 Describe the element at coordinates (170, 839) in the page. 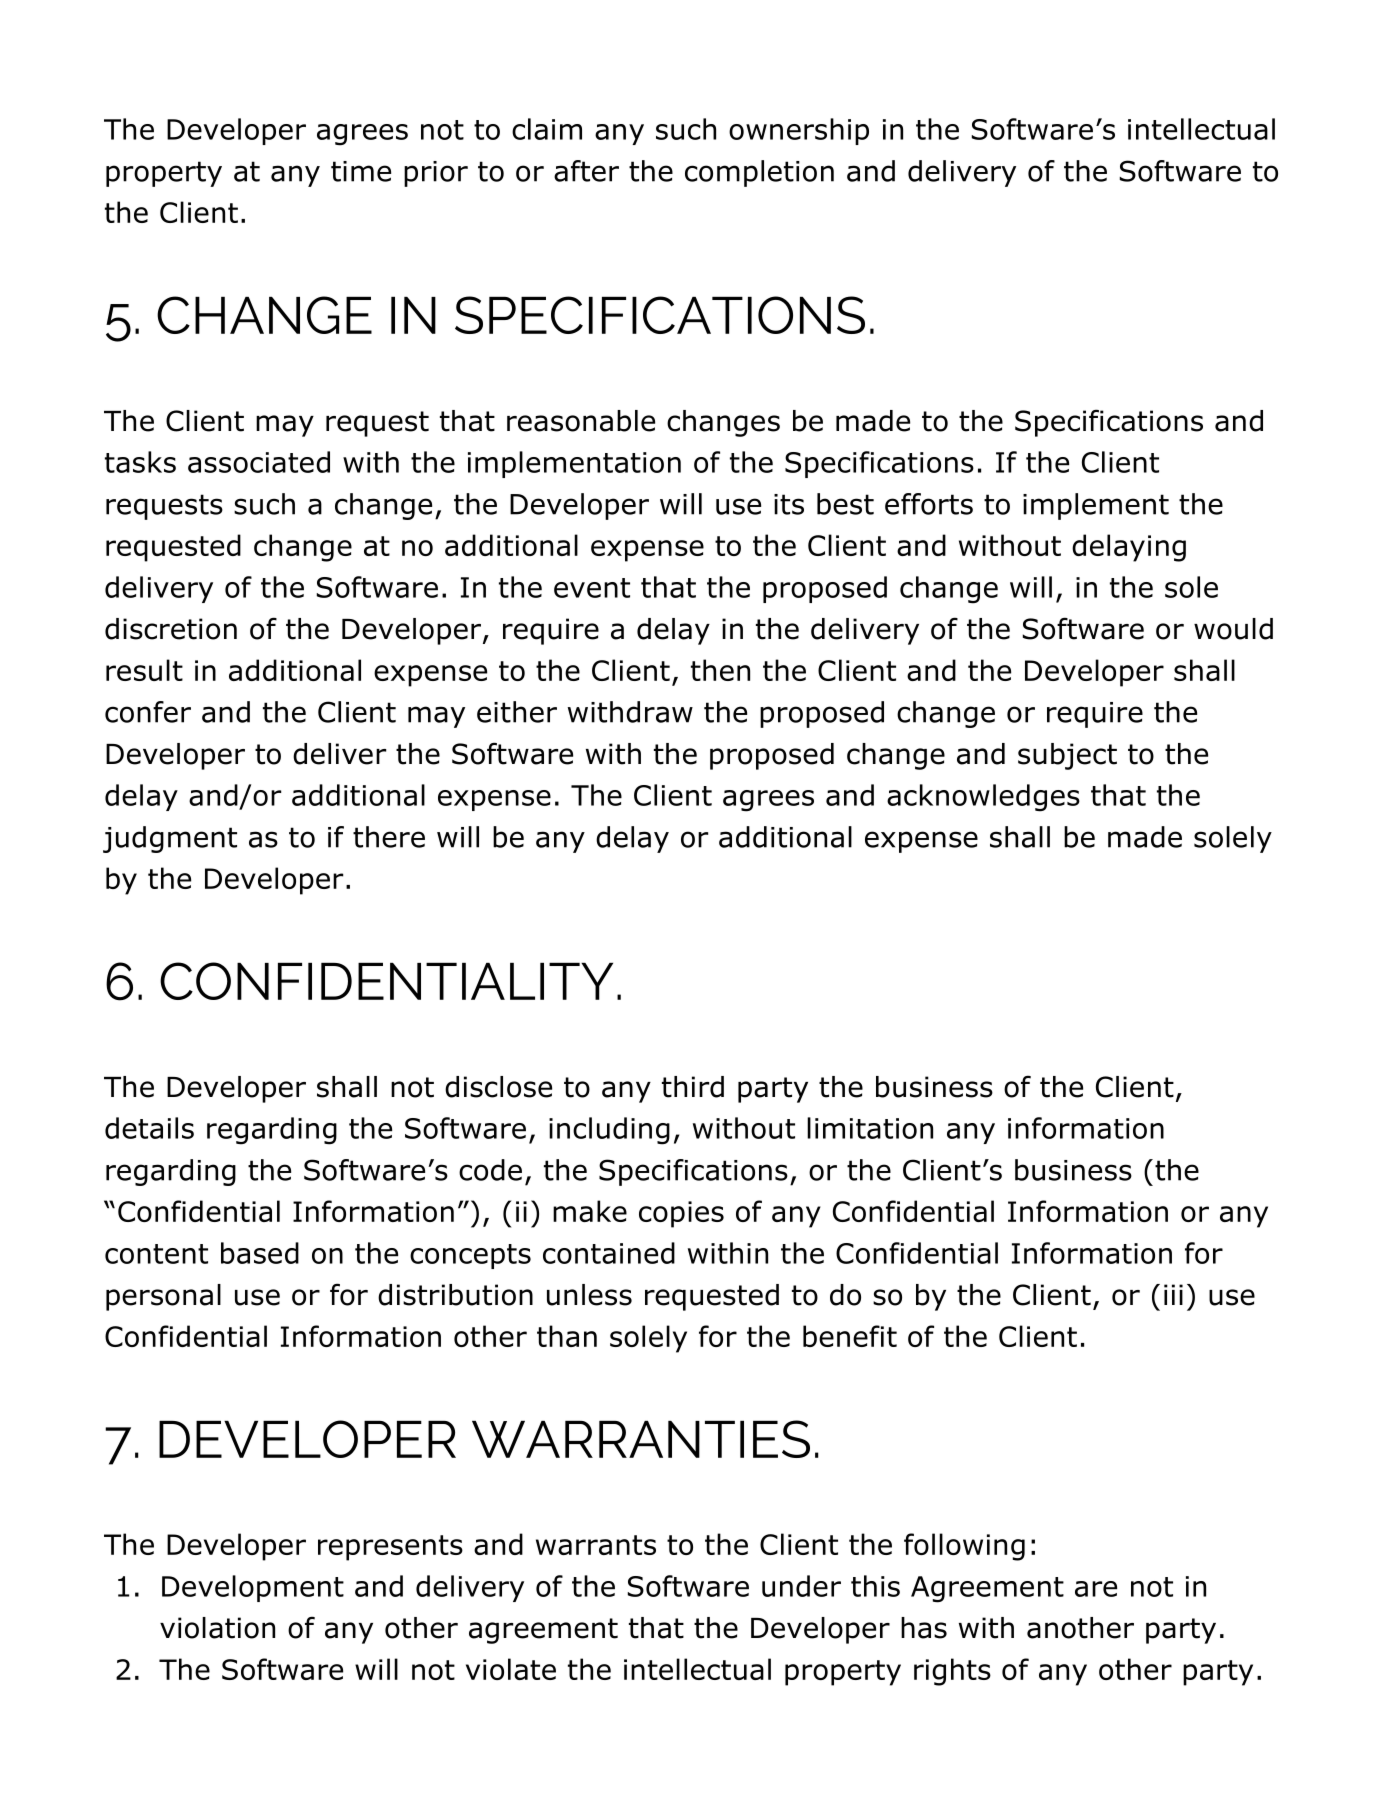

I see `judgment` at that location.
